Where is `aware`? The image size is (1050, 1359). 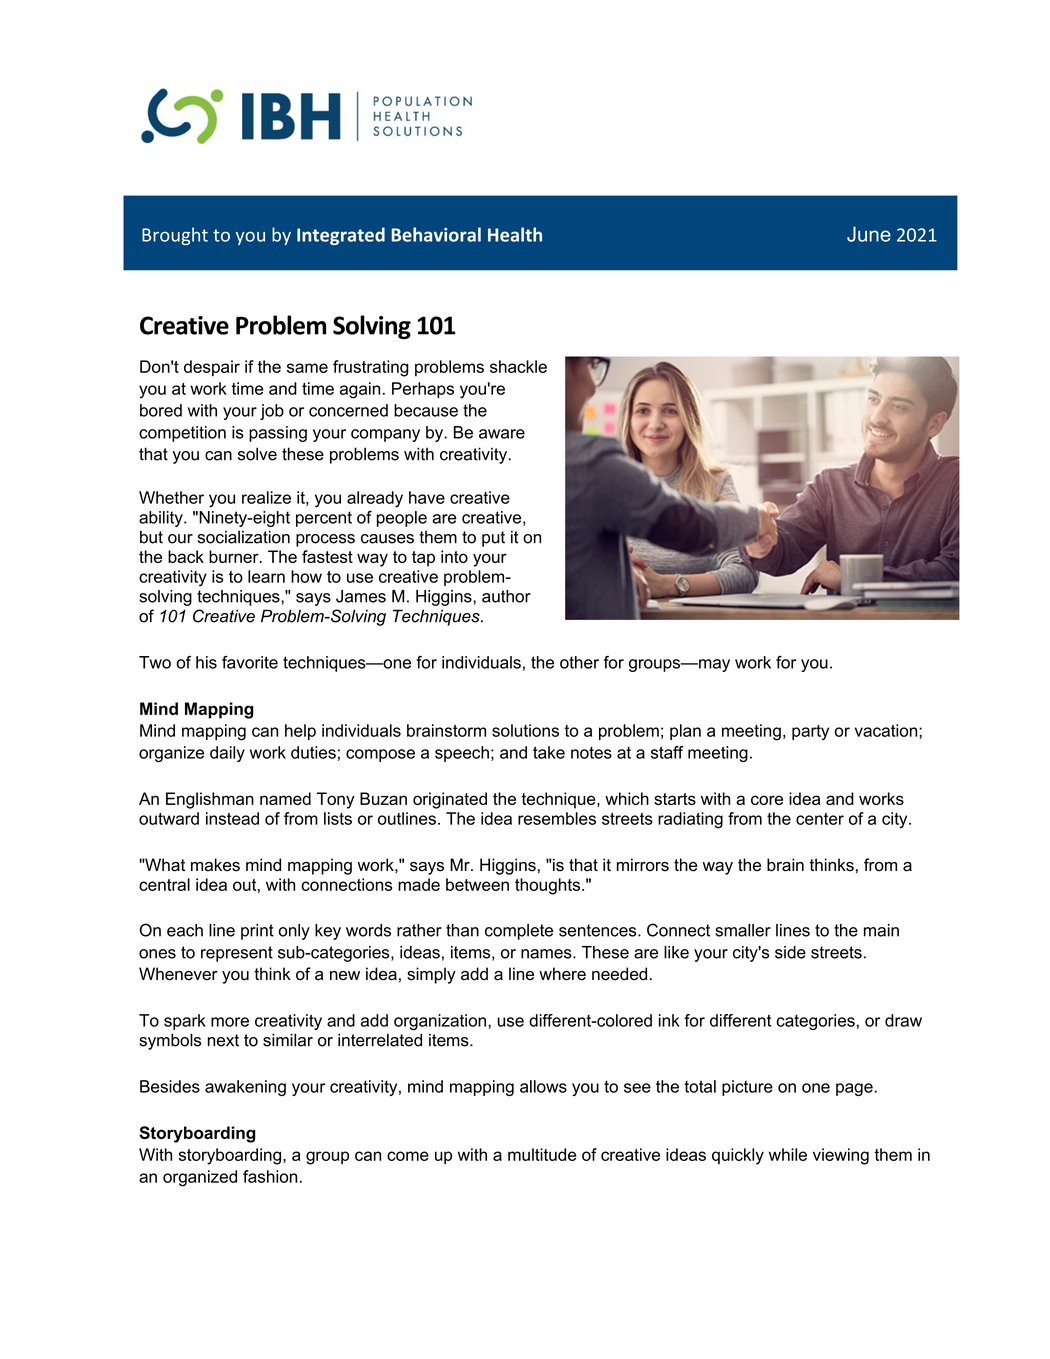
aware is located at coordinates (502, 434).
